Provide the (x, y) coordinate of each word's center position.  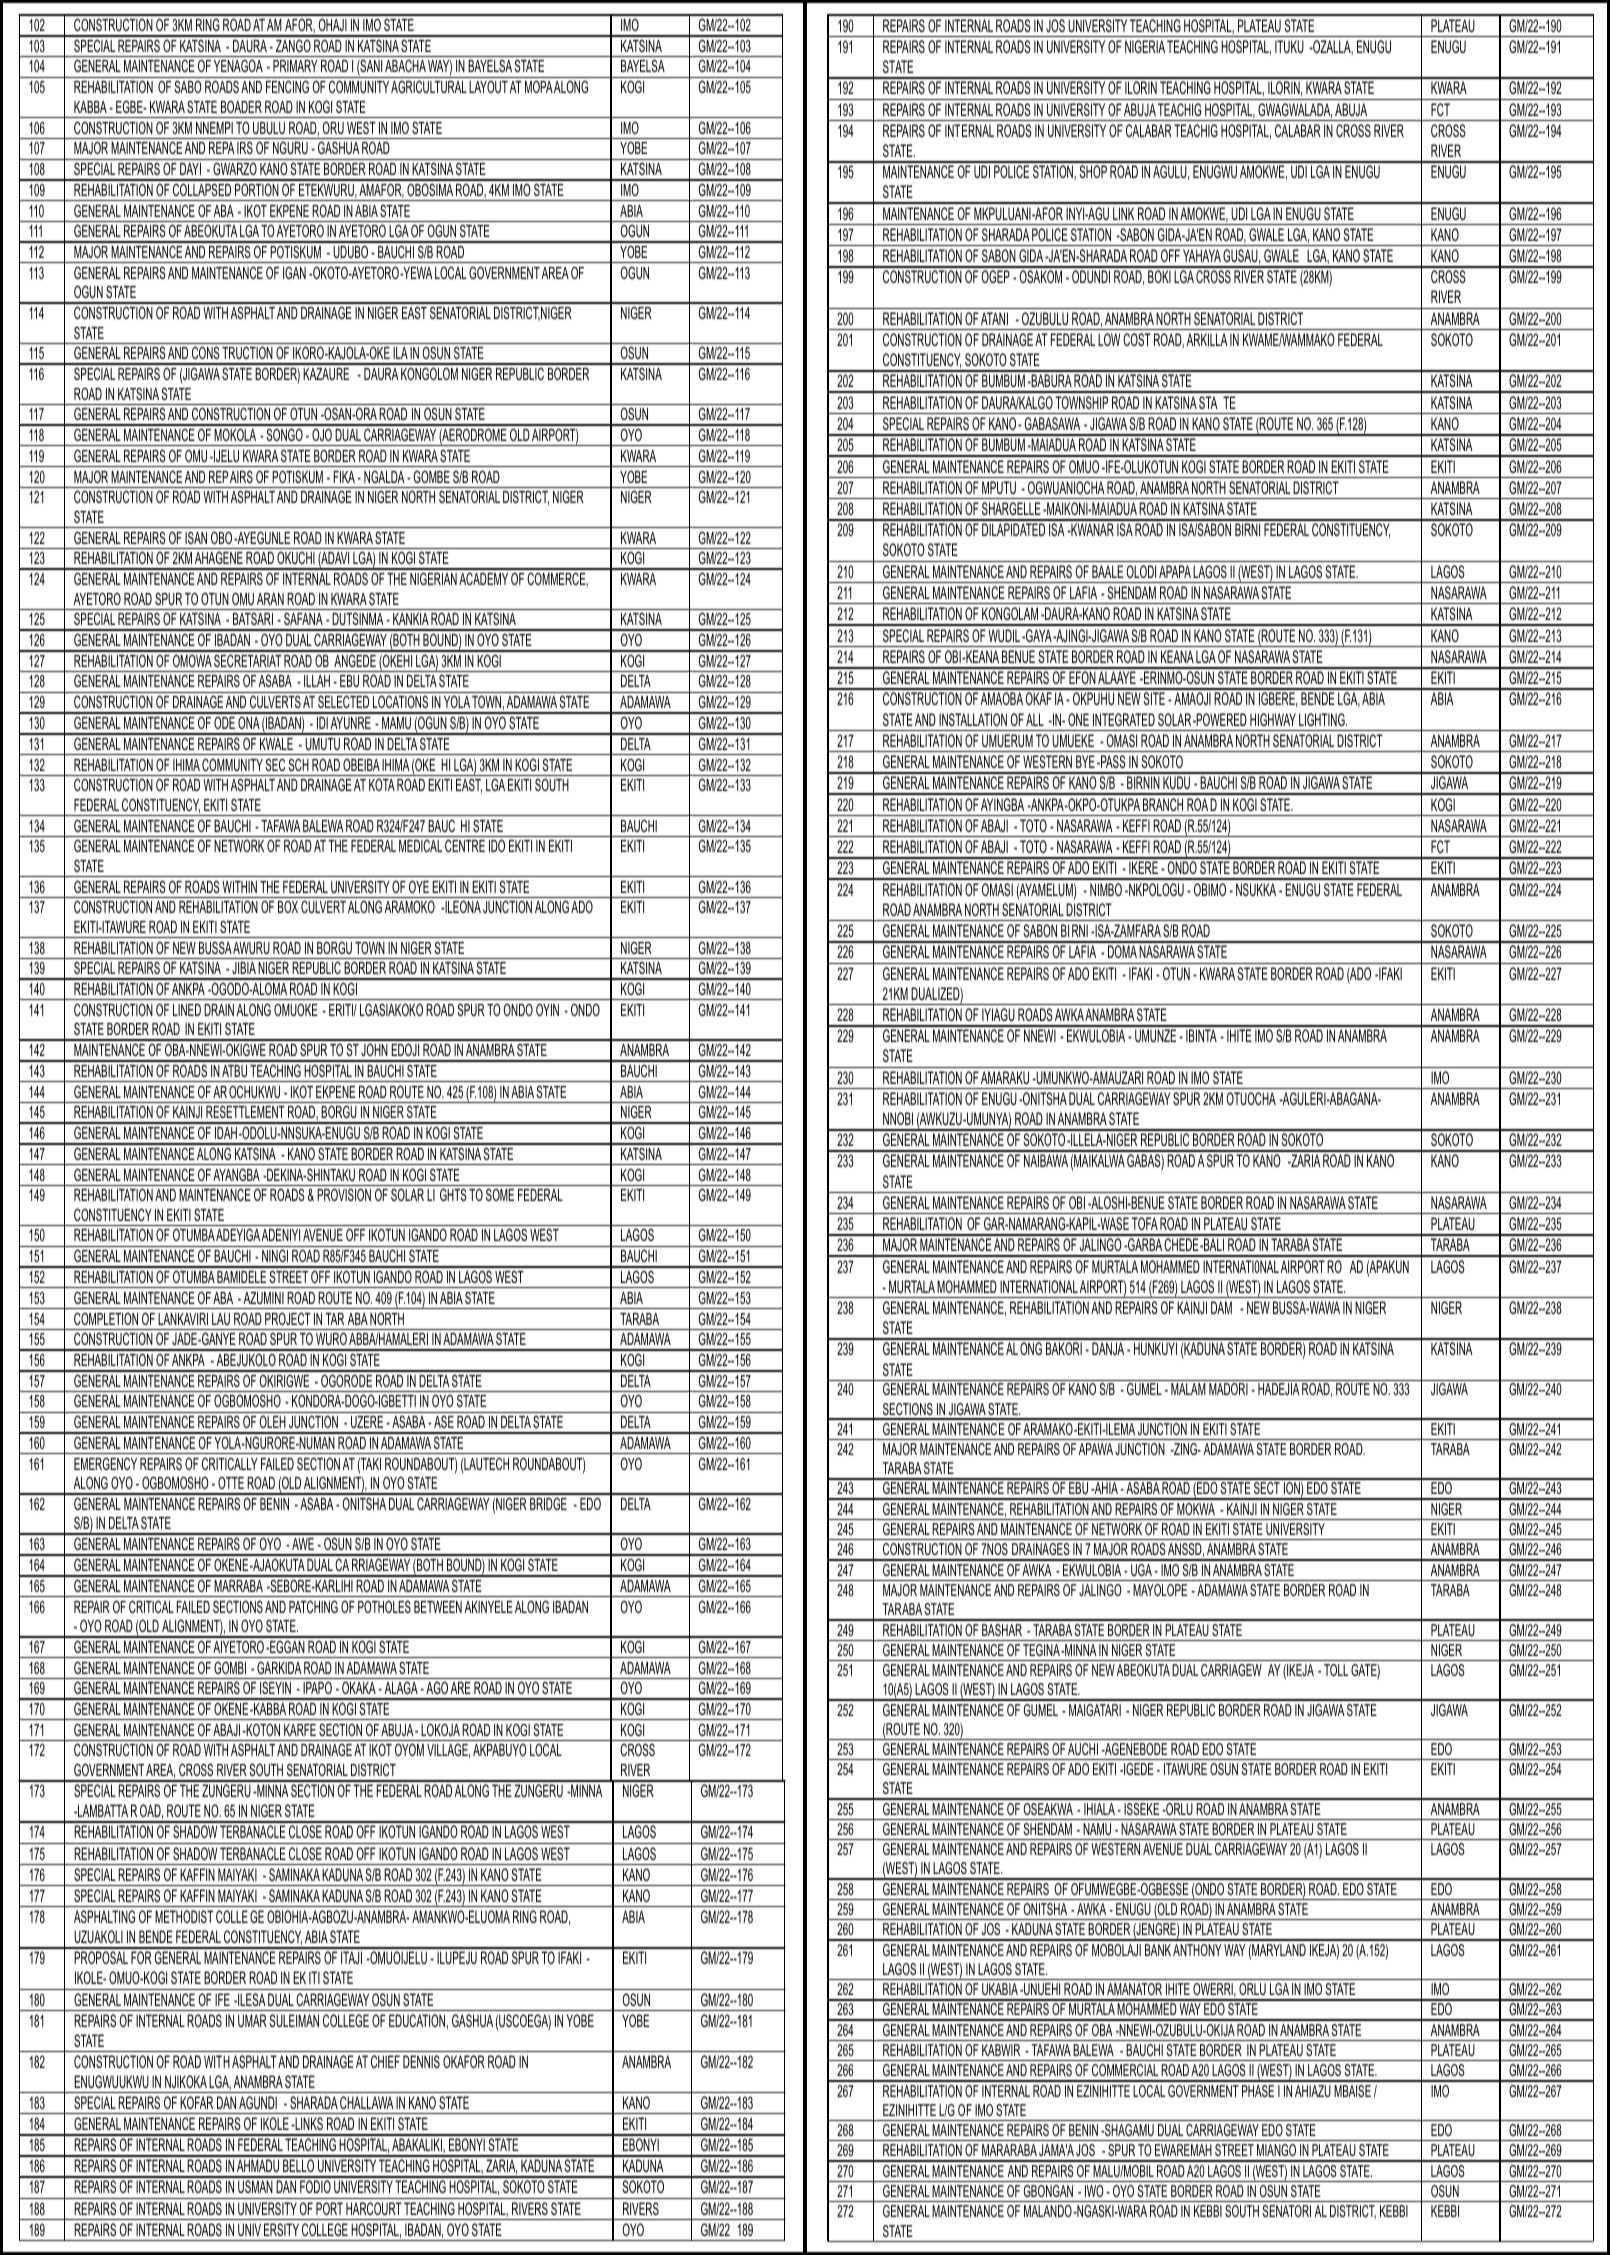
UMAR (252, 2020)
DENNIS (421, 2061)
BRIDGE (548, 1503)
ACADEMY (483, 578)
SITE (1154, 698)
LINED (187, 1010)
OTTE (231, 1483)
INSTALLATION (973, 719)
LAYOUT (488, 87)
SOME (500, 1194)
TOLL (1336, 1670)
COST (1137, 339)
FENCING (287, 86)
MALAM (1188, 1389)
